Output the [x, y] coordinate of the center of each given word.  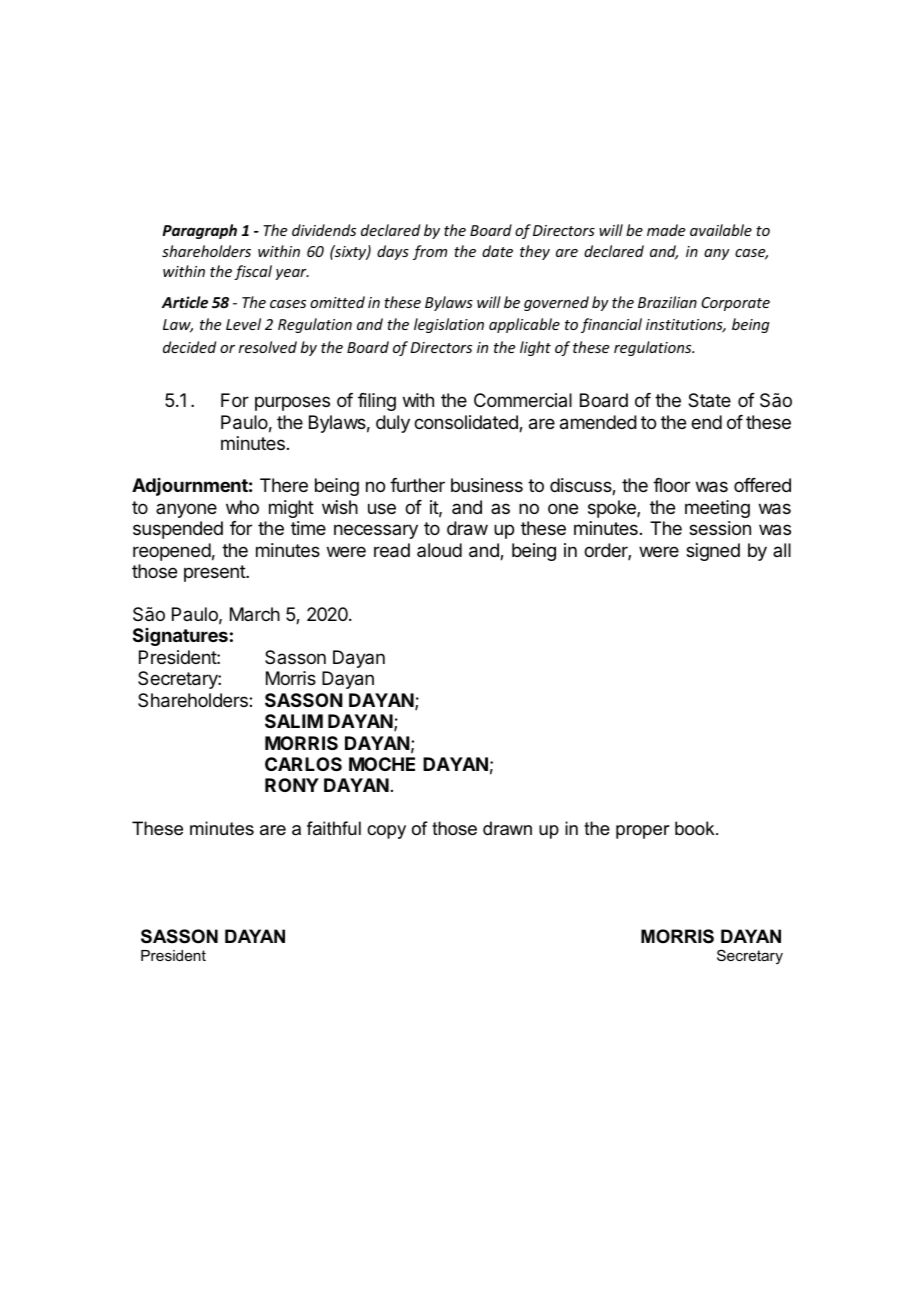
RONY [292, 785]
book [696, 828]
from [430, 252]
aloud [439, 550]
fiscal [253, 272]
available [721, 230]
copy [386, 832]
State [709, 400]
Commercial [523, 400]
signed [713, 552]
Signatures [180, 637]
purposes [292, 403]
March [255, 614]
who [242, 507]
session [720, 528]
